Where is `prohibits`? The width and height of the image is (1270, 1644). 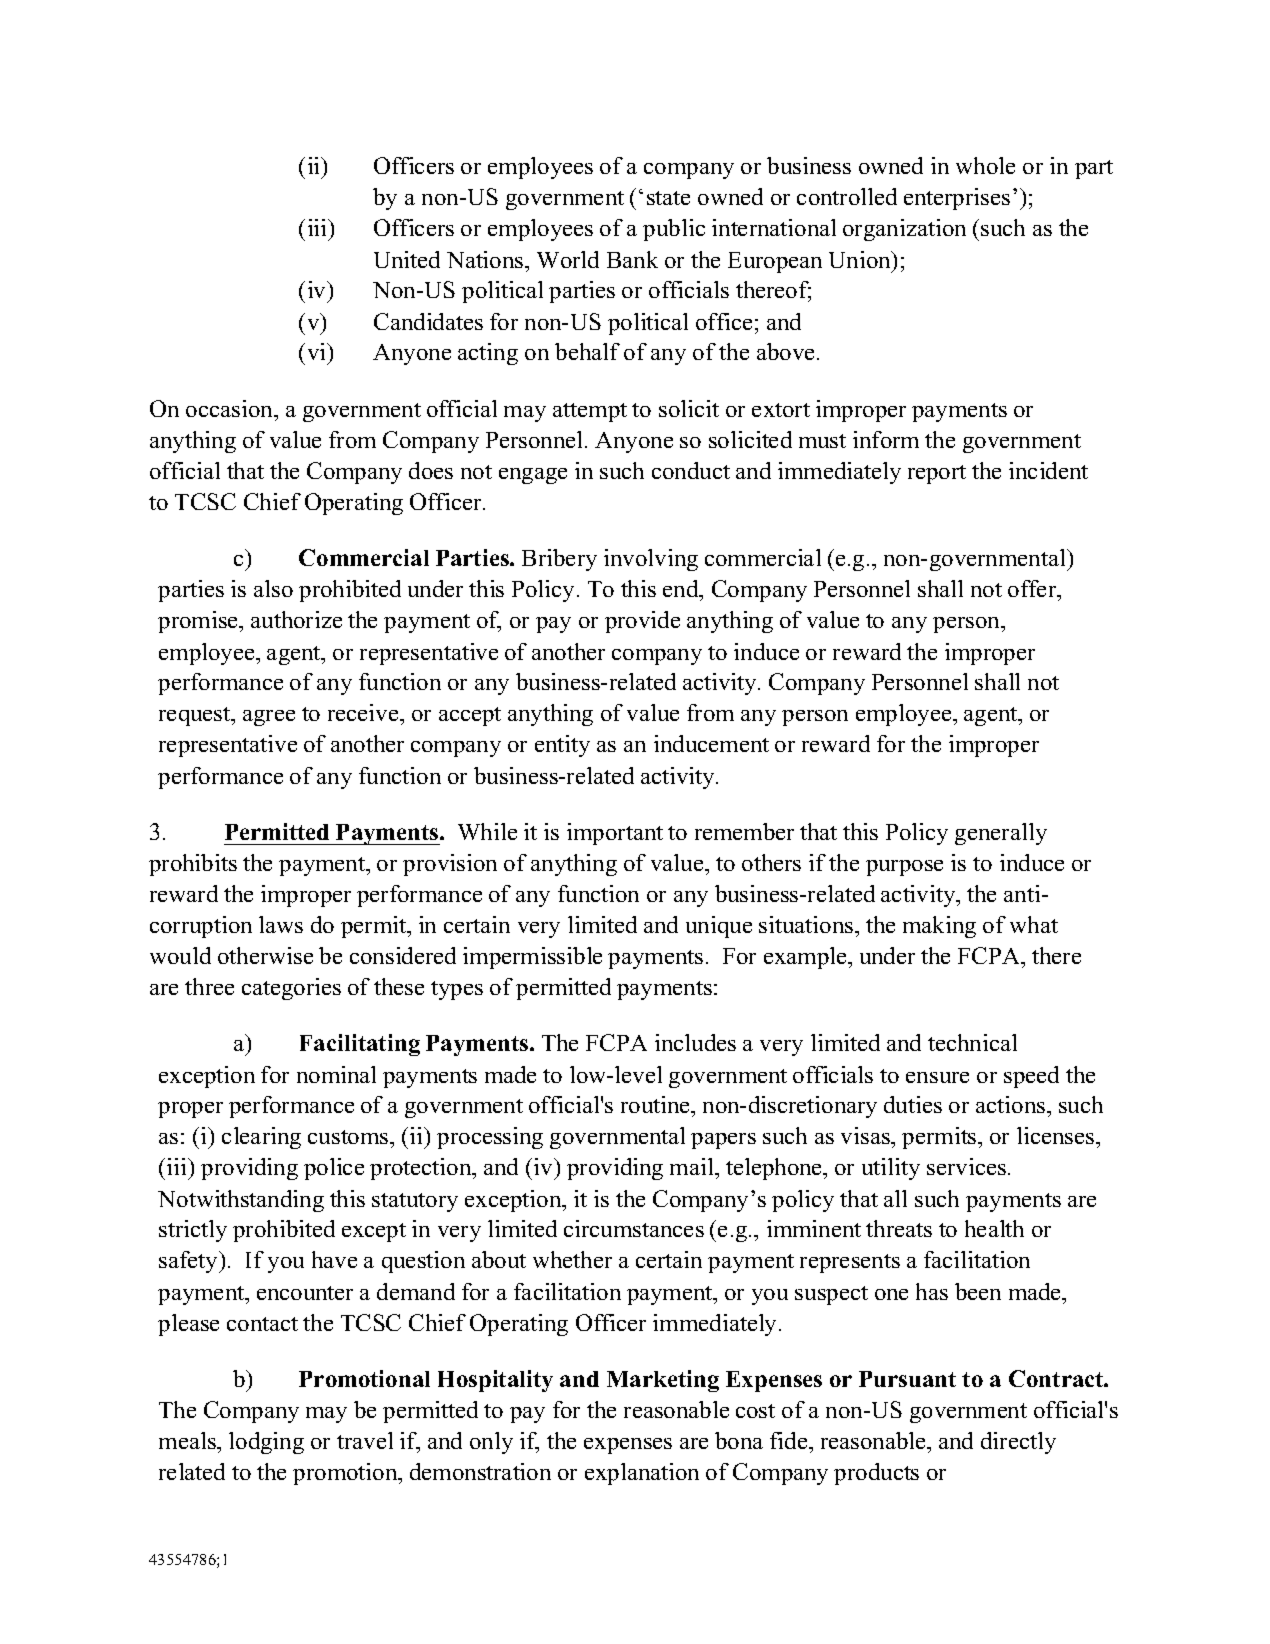 prohibits is located at coordinates (193, 865).
